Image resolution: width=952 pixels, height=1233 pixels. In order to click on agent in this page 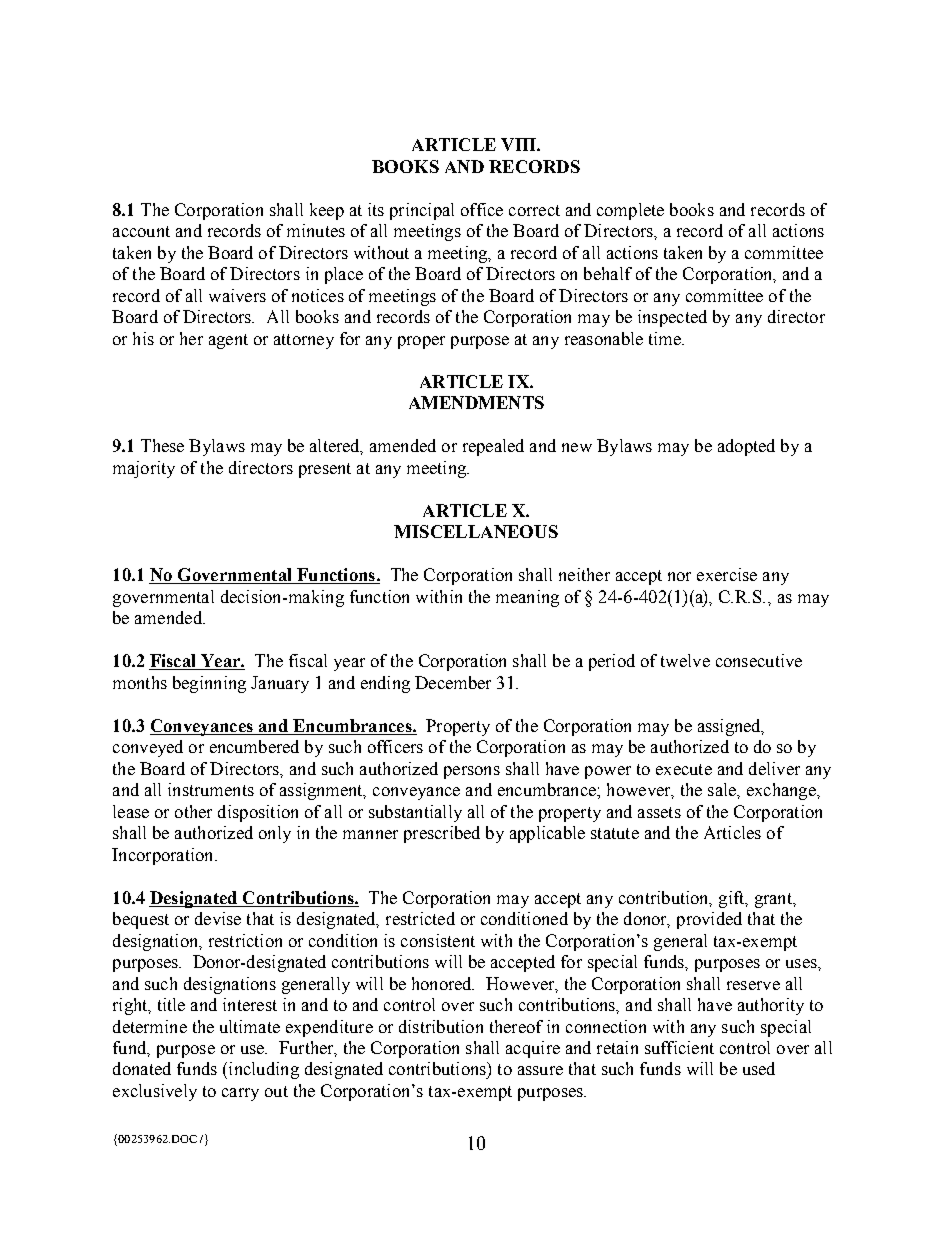, I will do `click(228, 341)`.
